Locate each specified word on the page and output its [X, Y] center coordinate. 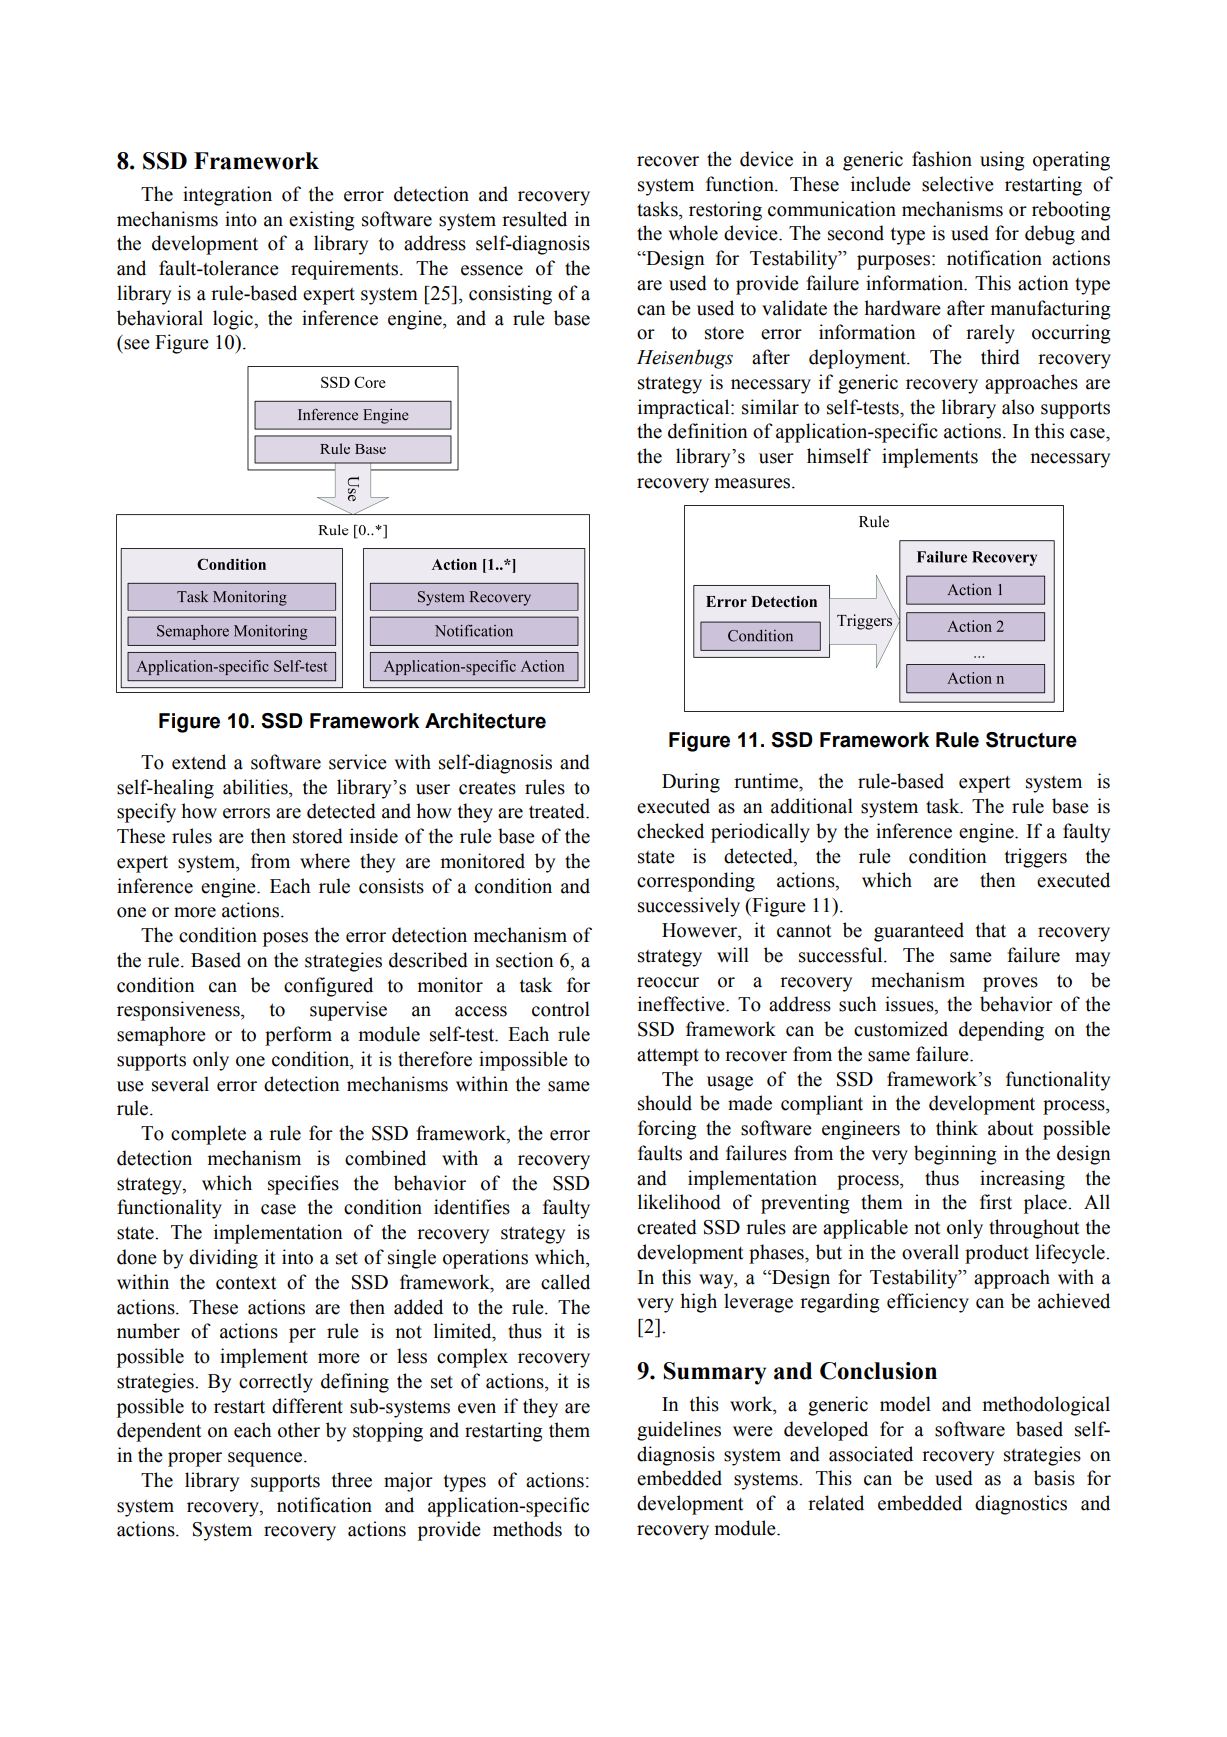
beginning [955, 1155]
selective [958, 184]
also [1018, 407]
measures [753, 483]
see [137, 344]
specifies [303, 1185]
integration [227, 196]
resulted [534, 219]
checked [670, 831]
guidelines [679, 1431]
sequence [266, 1459]
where [325, 861]
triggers [1036, 858]
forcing [667, 1130]
